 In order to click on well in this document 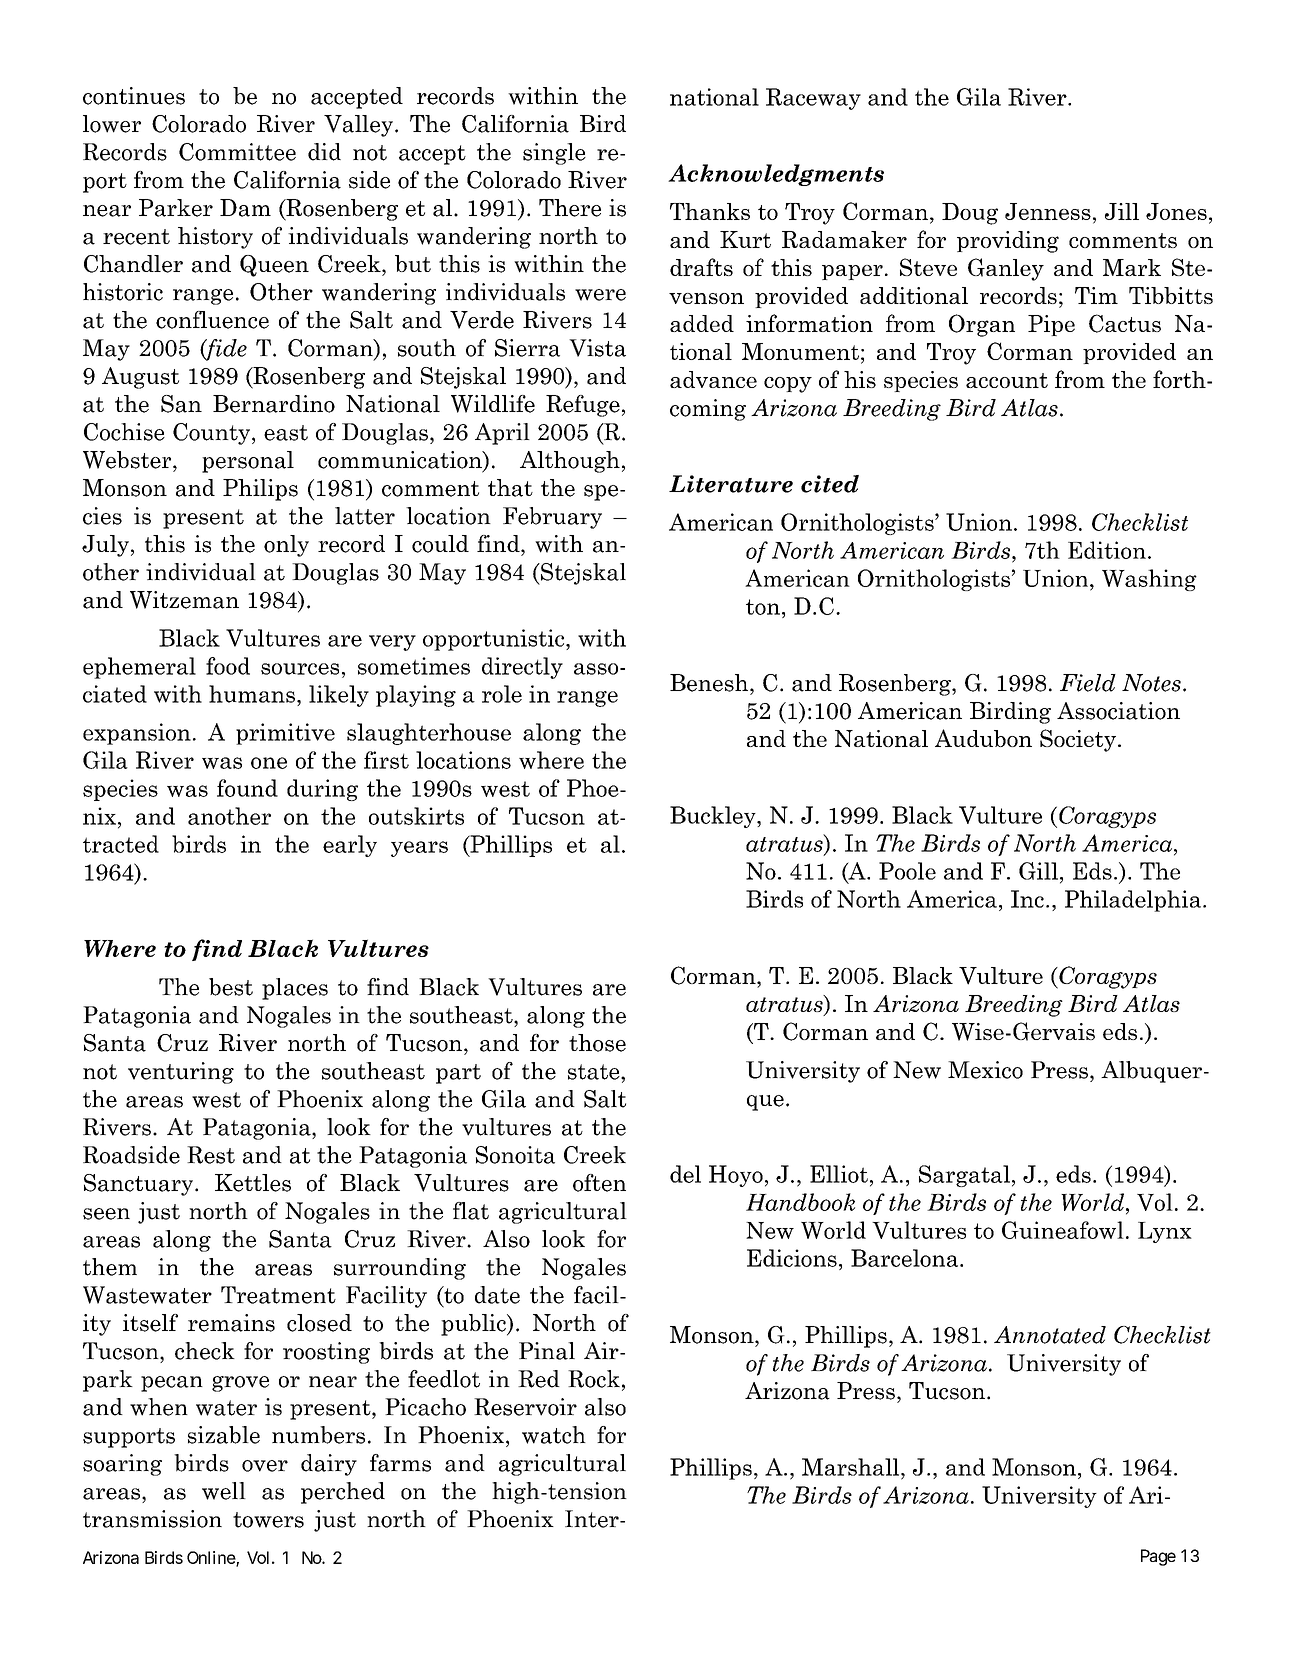, I will do `click(224, 1491)`.
